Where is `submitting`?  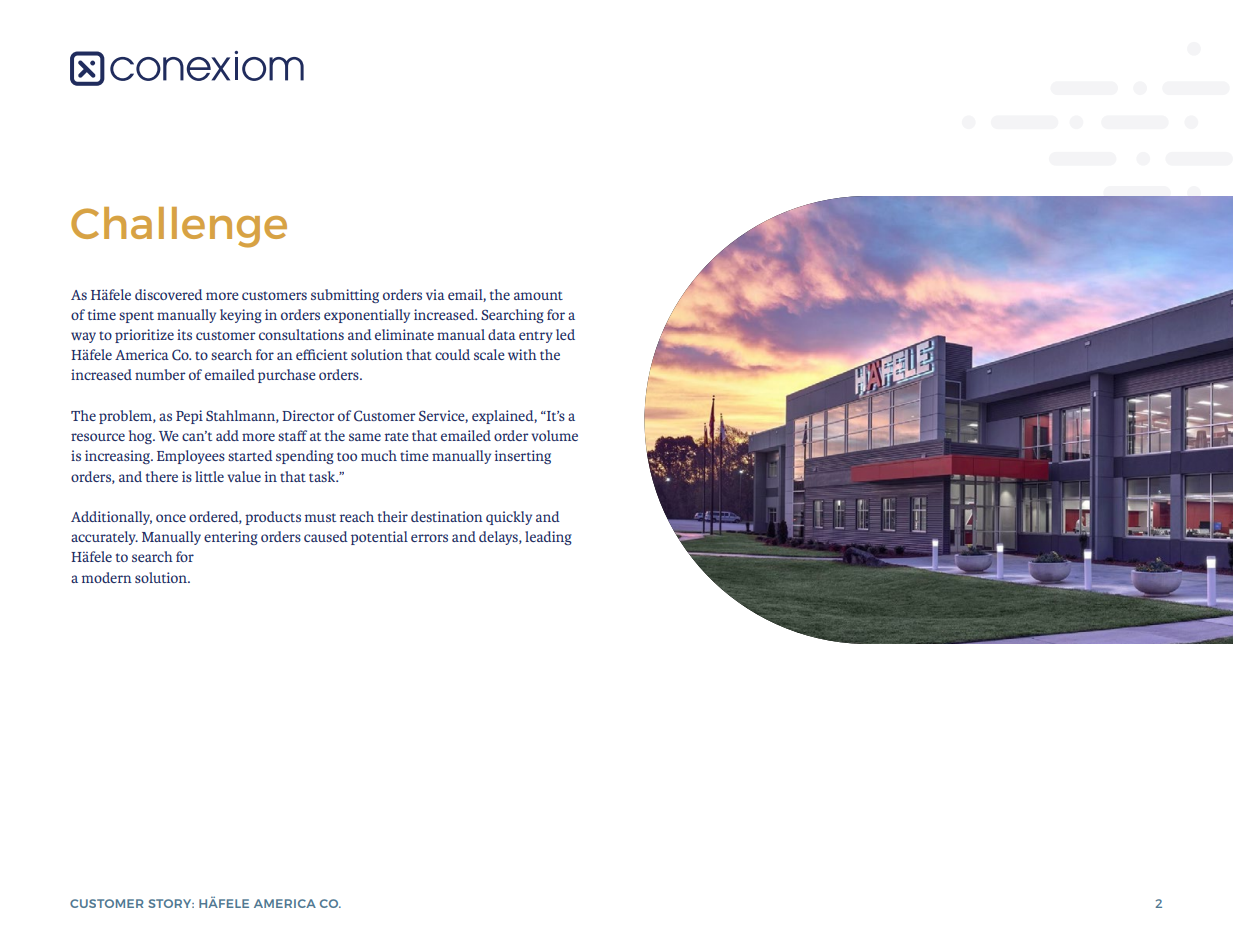
submitting is located at coordinates (345, 296).
